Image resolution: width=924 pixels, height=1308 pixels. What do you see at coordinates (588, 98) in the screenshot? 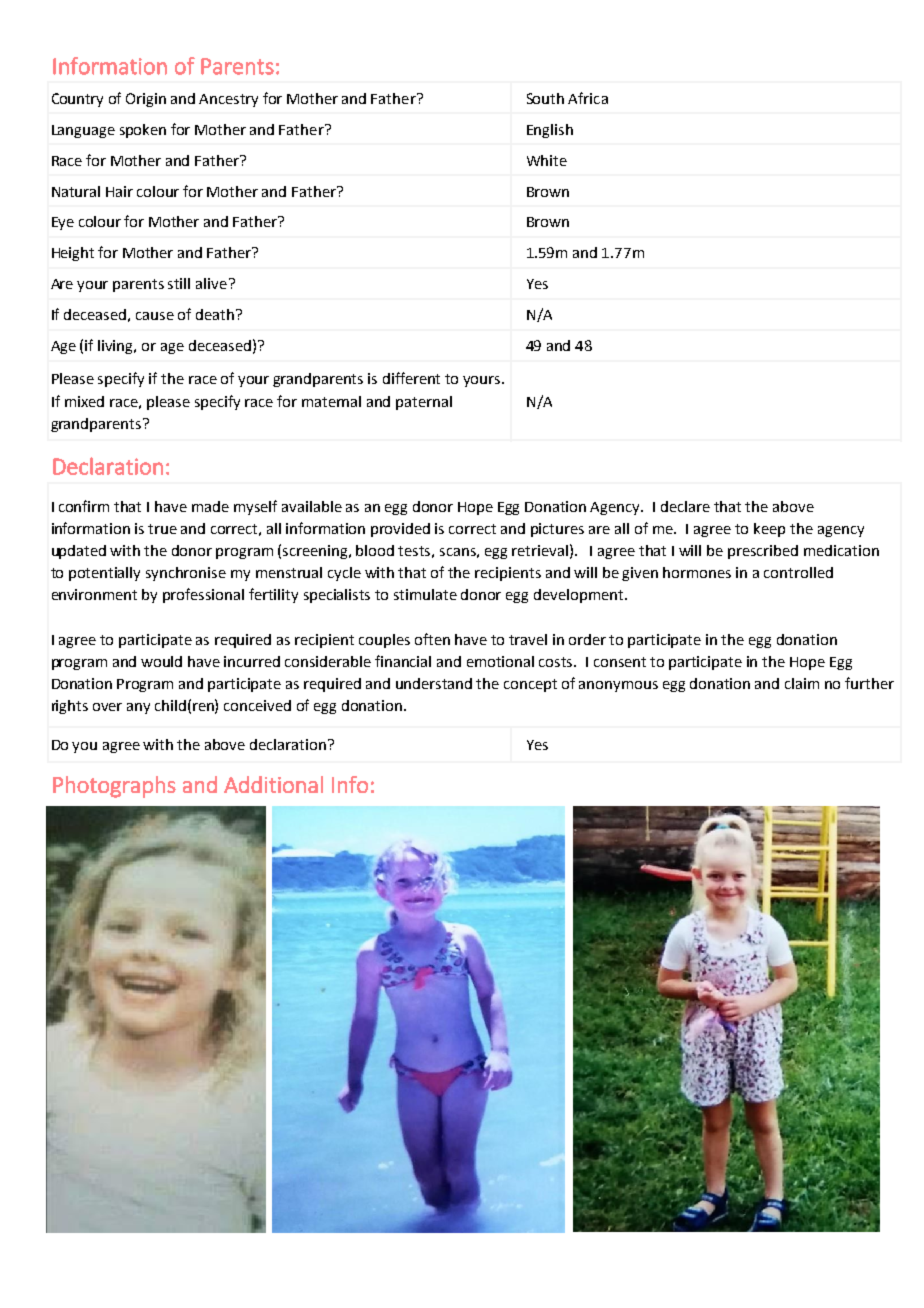
I see `Africa` at bounding box center [588, 98].
